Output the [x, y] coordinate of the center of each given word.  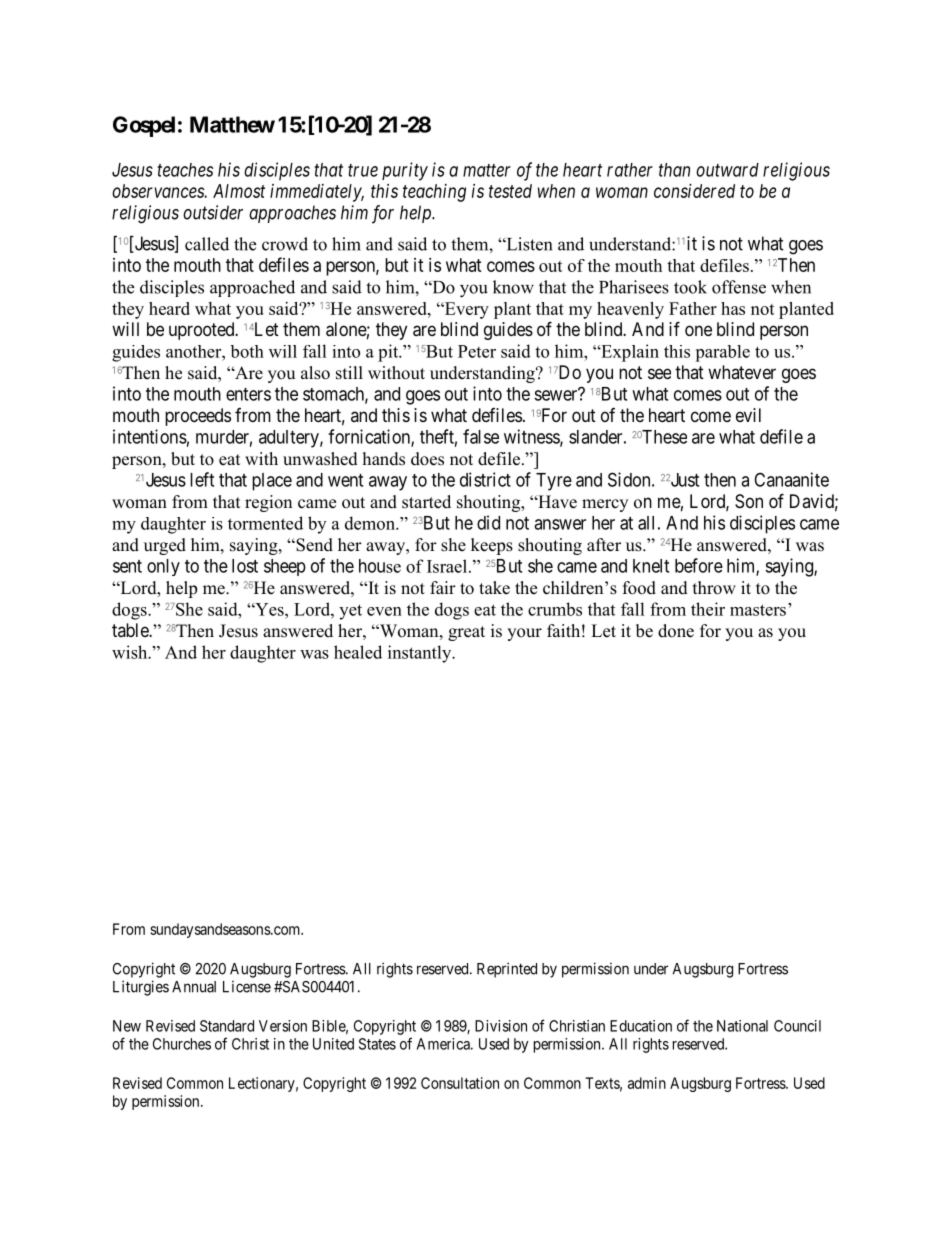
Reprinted [507, 970]
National [742, 1026]
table [131, 630]
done [676, 631]
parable [722, 353]
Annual [194, 987]
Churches [182, 1044]
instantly [421, 654]
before [699, 565]
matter [487, 170]
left [202, 479]
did [488, 522]
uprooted [203, 331]
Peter [477, 351]
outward [727, 170]
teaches [185, 170]
